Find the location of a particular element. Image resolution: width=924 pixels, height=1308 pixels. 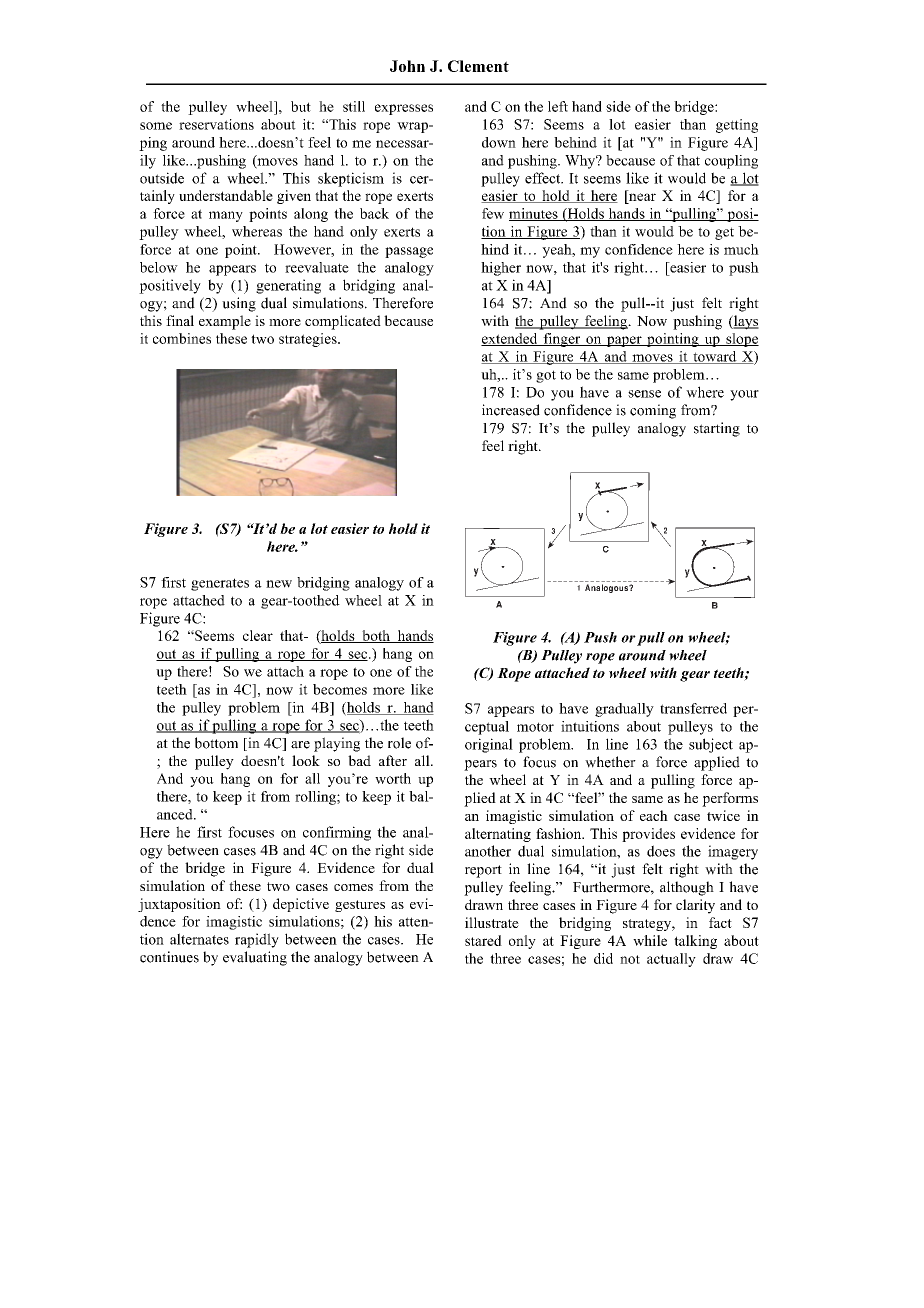

but is located at coordinates (301, 106).
